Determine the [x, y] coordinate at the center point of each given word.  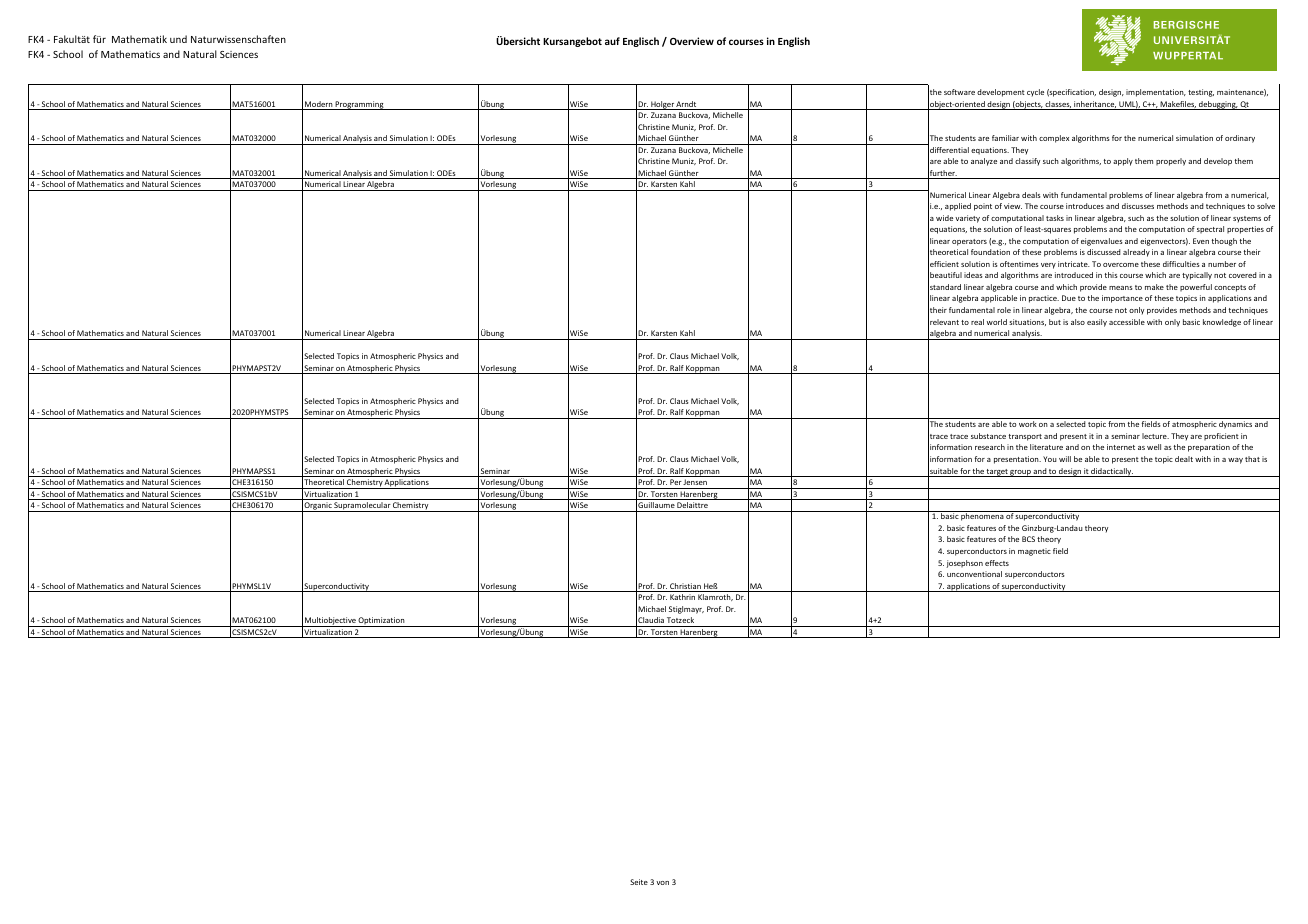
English [794, 42]
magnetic [1034, 552]
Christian [685, 587]
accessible [1127, 322]
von [662, 883]
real [977, 322]
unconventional [974, 574]
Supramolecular [362, 507]
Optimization [382, 622]
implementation [1156, 93]
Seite [639, 882]
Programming [360, 105]
